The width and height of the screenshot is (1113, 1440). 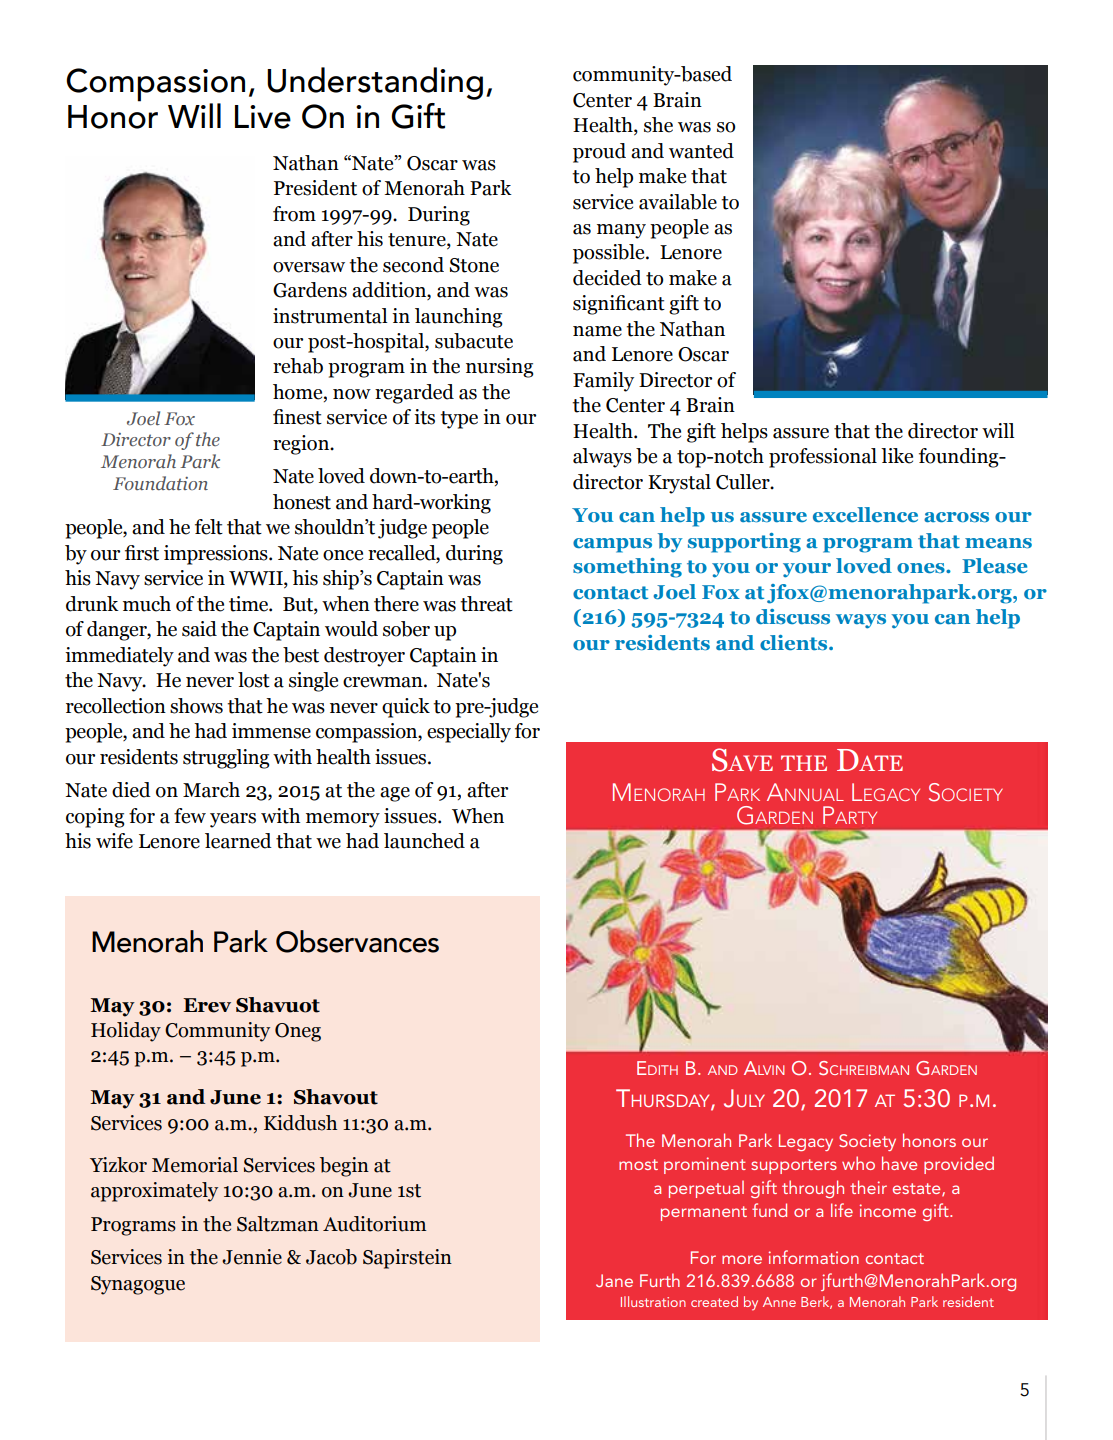 What do you see at coordinates (252, 1257) in the screenshot?
I see `Jennie` at bounding box center [252, 1257].
